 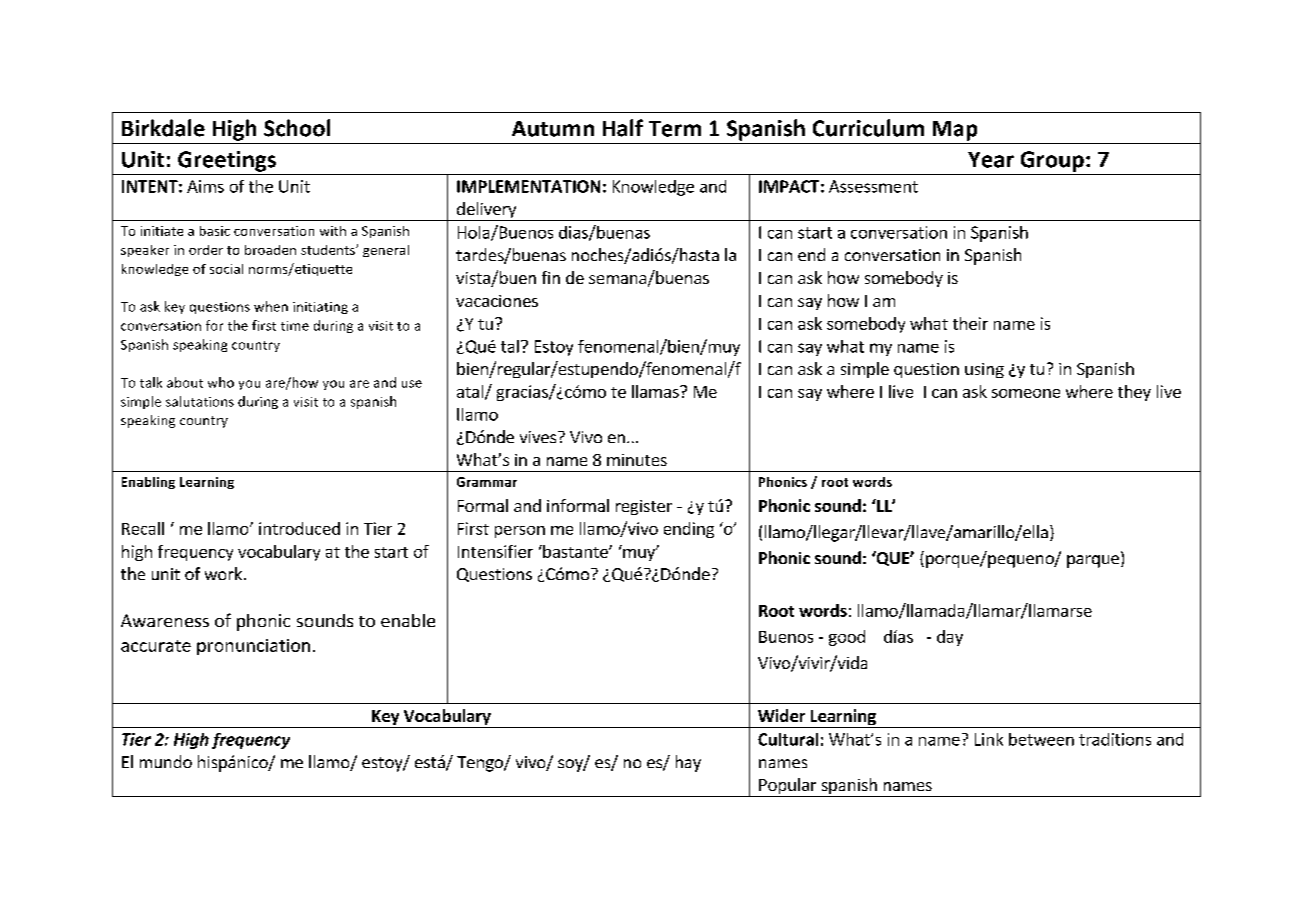 I want to click on hay, so click(x=688, y=763).
